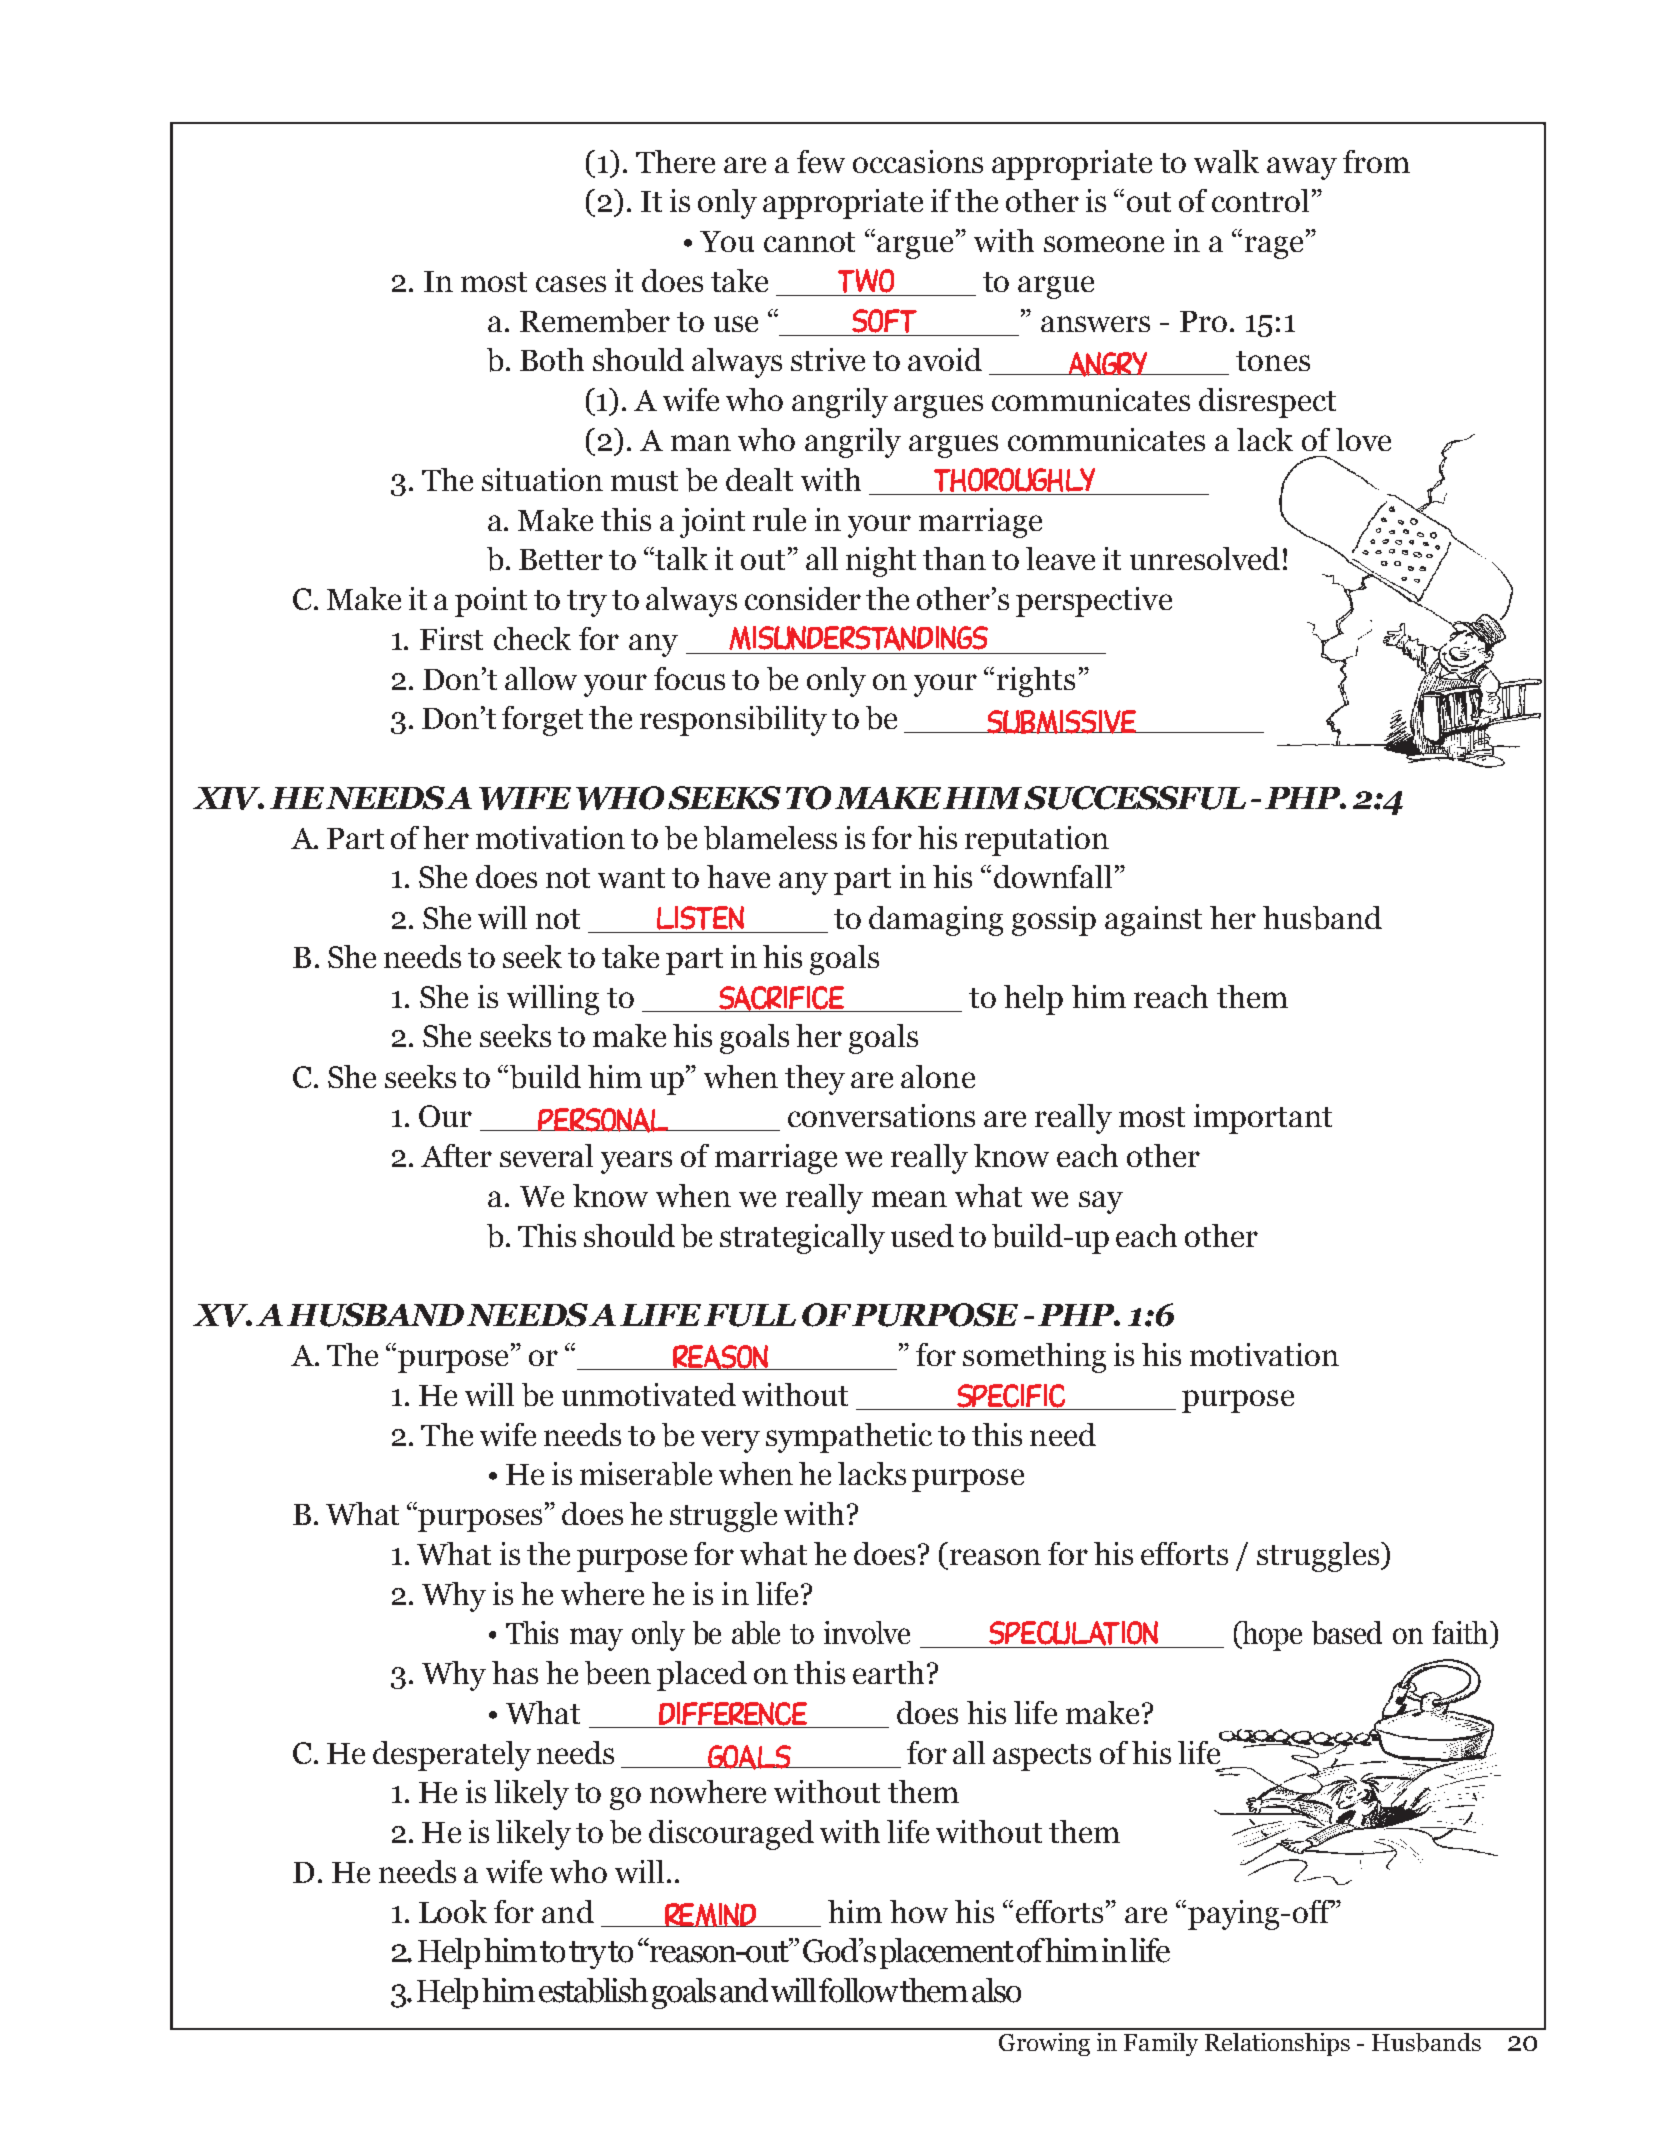 Image resolution: width=1656 pixels, height=2143 pixels. I want to click on conversations, so click(881, 1115).
